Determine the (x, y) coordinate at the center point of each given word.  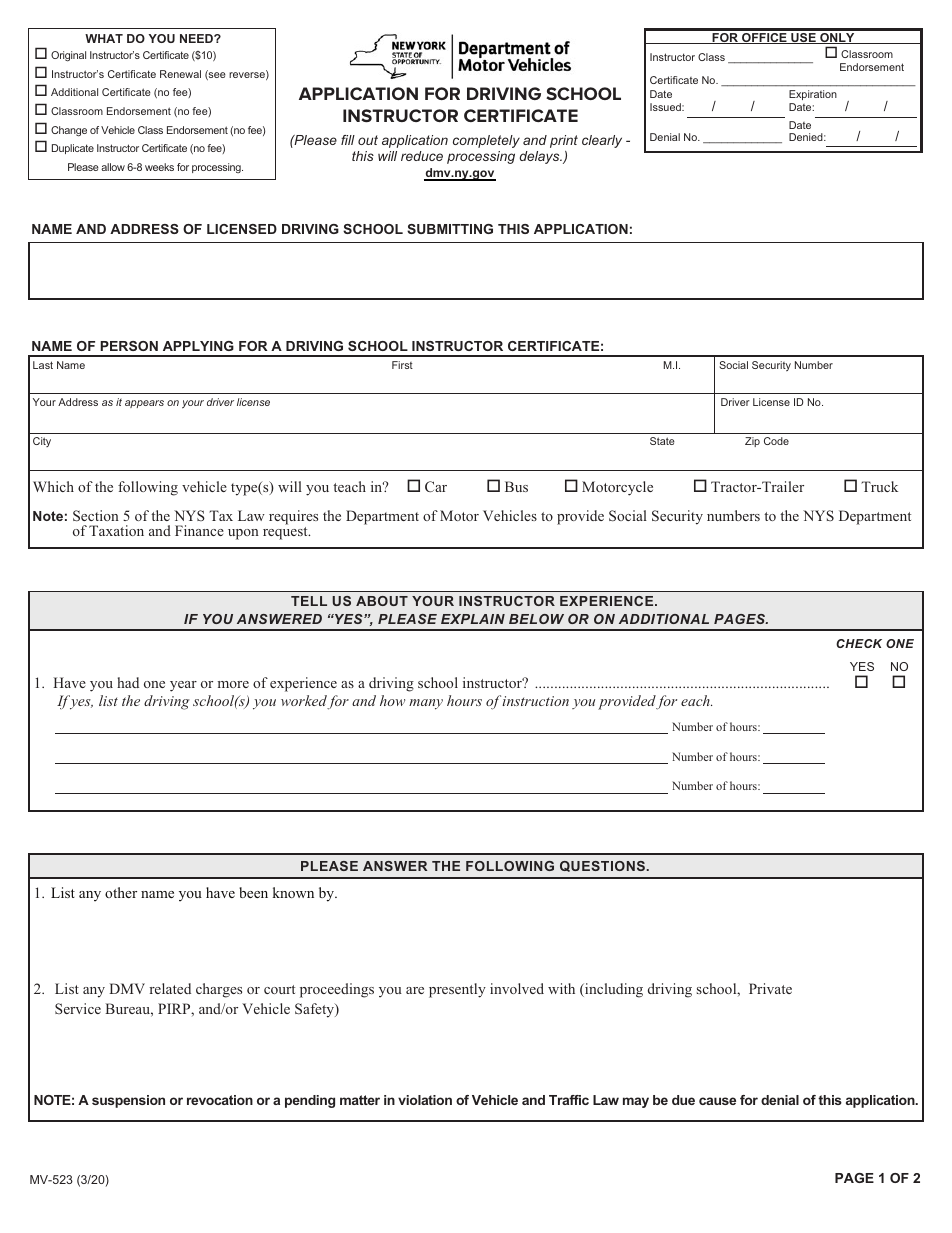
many (426, 704)
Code (776, 441)
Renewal (180, 74)
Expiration (813, 95)
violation (425, 1100)
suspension (128, 1101)
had (128, 682)
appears (144, 404)
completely (486, 141)
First (402, 365)
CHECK (859, 643)
